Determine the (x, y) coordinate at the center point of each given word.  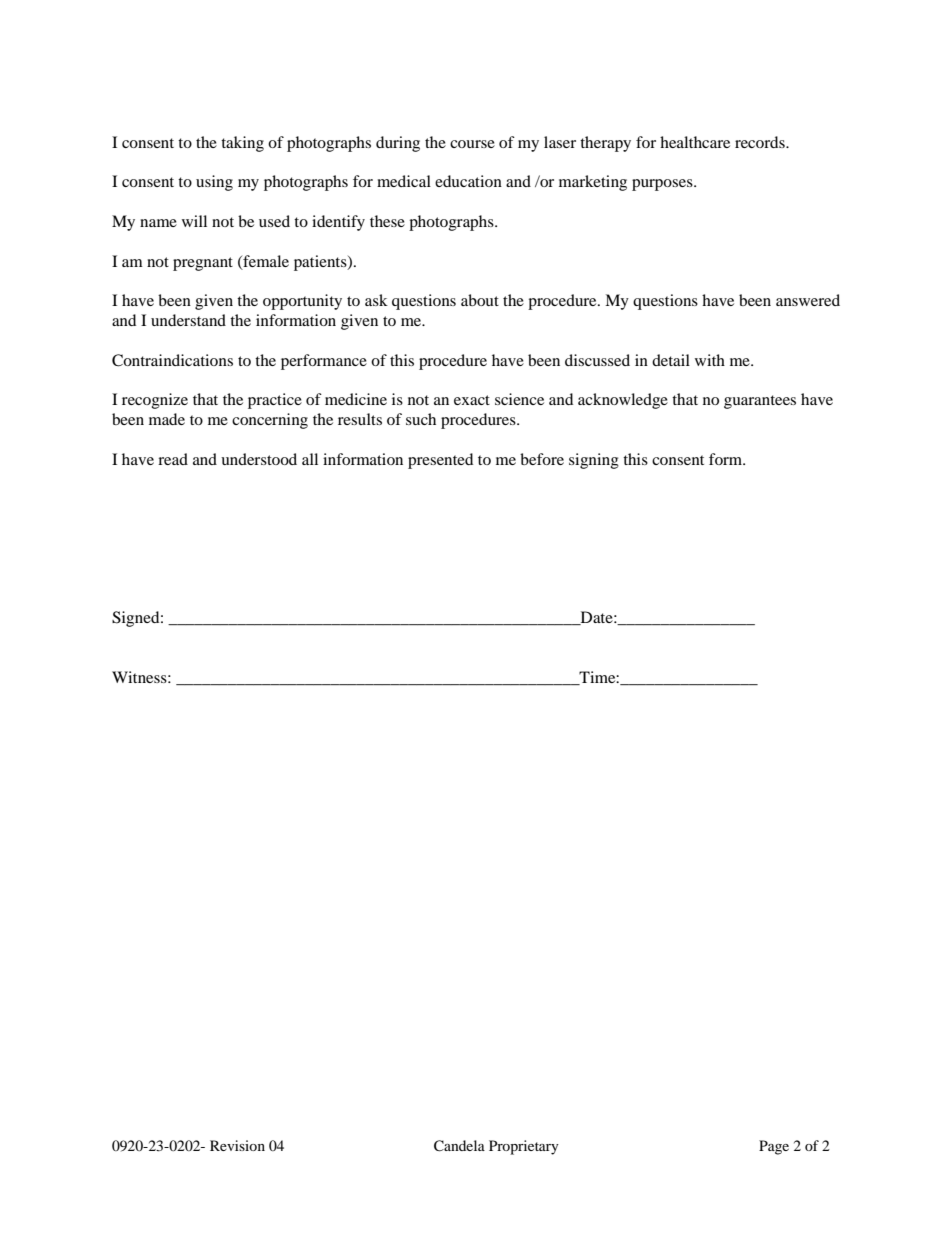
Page (774, 1147)
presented (440, 461)
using (214, 183)
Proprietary (524, 1147)
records (761, 142)
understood (259, 459)
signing (594, 461)
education (468, 181)
